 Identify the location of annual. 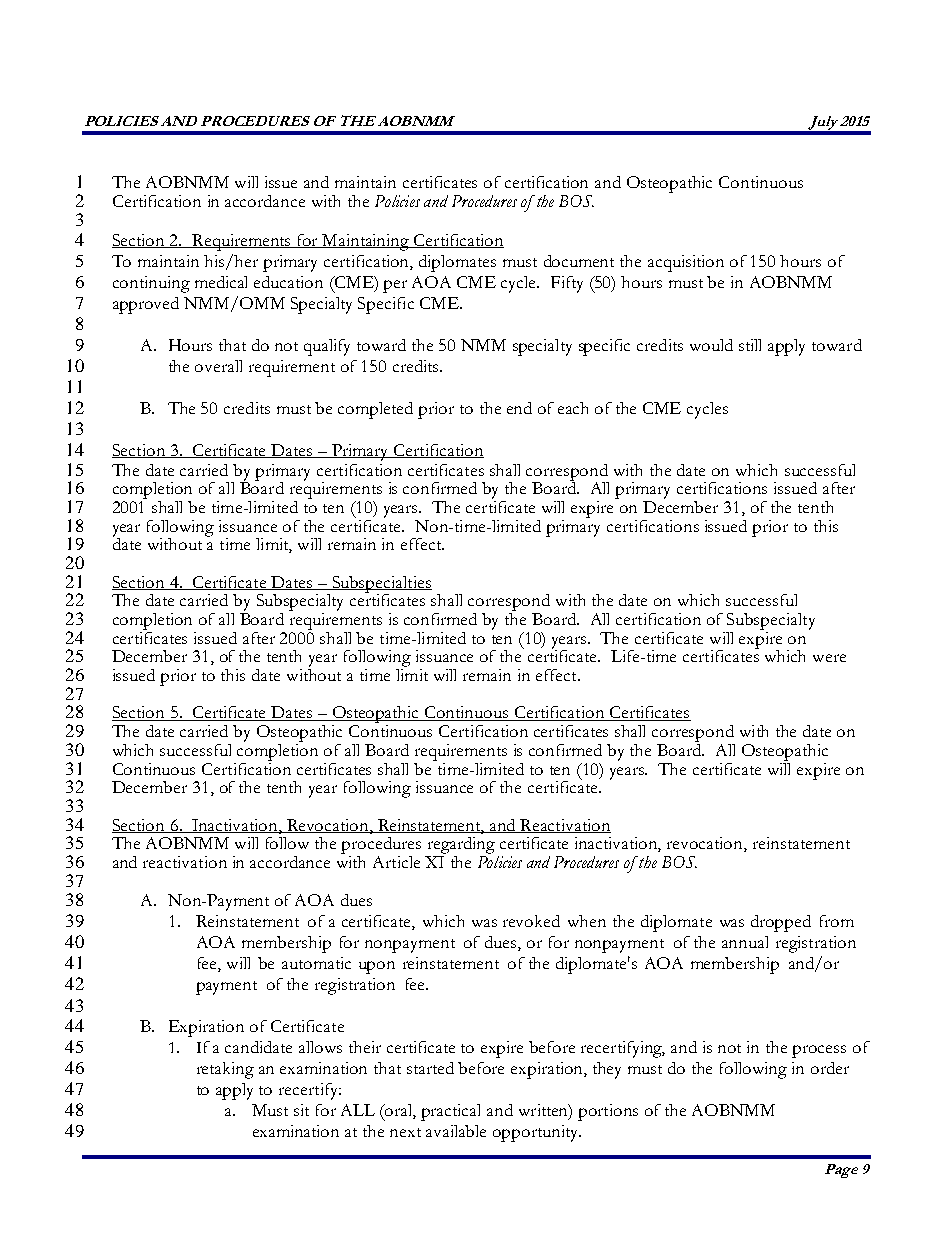
(745, 942).
